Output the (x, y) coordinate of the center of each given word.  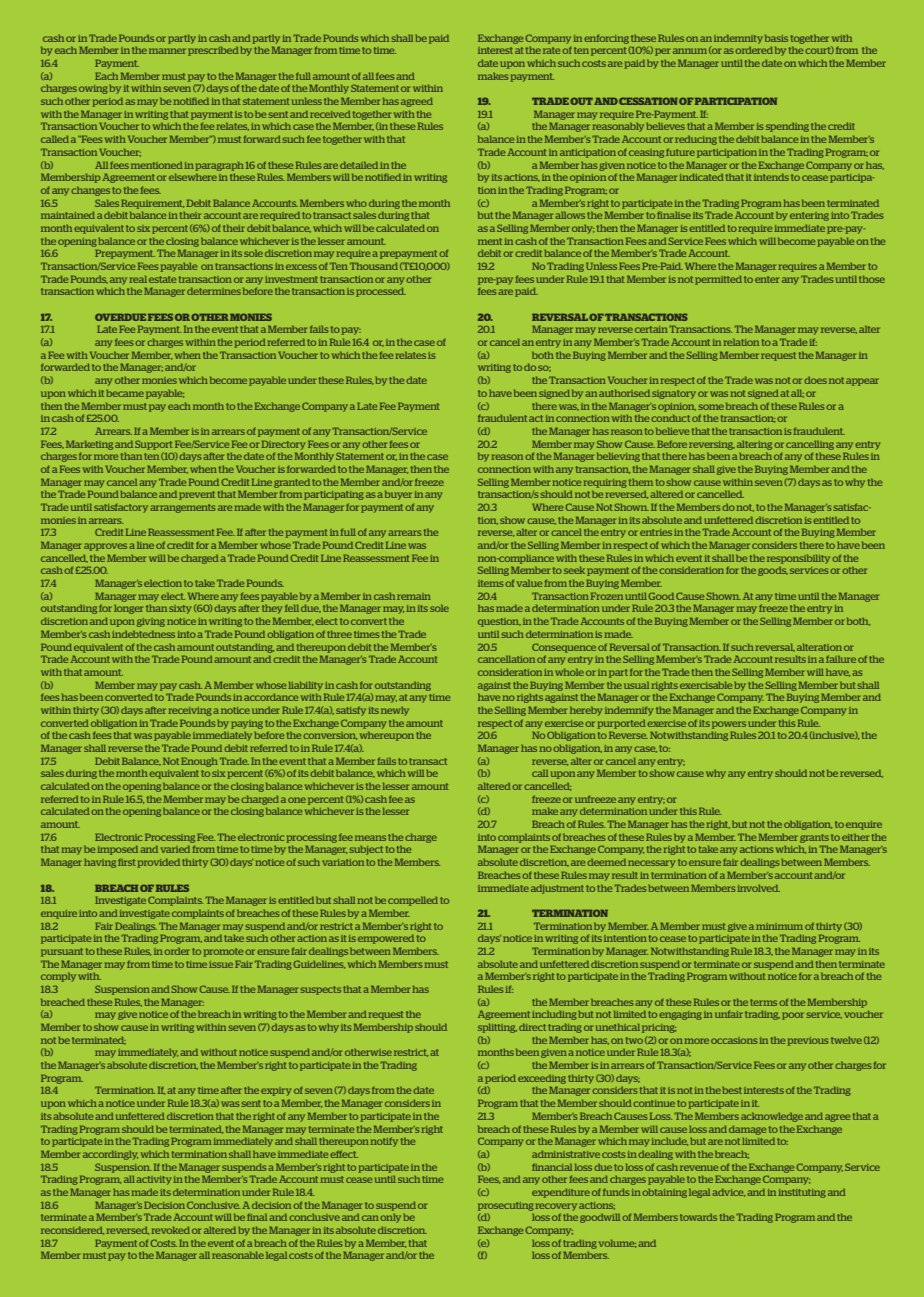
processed (381, 292)
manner (167, 51)
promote (223, 952)
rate (551, 50)
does (816, 380)
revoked (171, 1230)
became (125, 393)
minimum (779, 926)
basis (776, 38)
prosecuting (505, 1206)
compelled (413, 901)
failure (841, 659)
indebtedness (143, 634)
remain (414, 596)
